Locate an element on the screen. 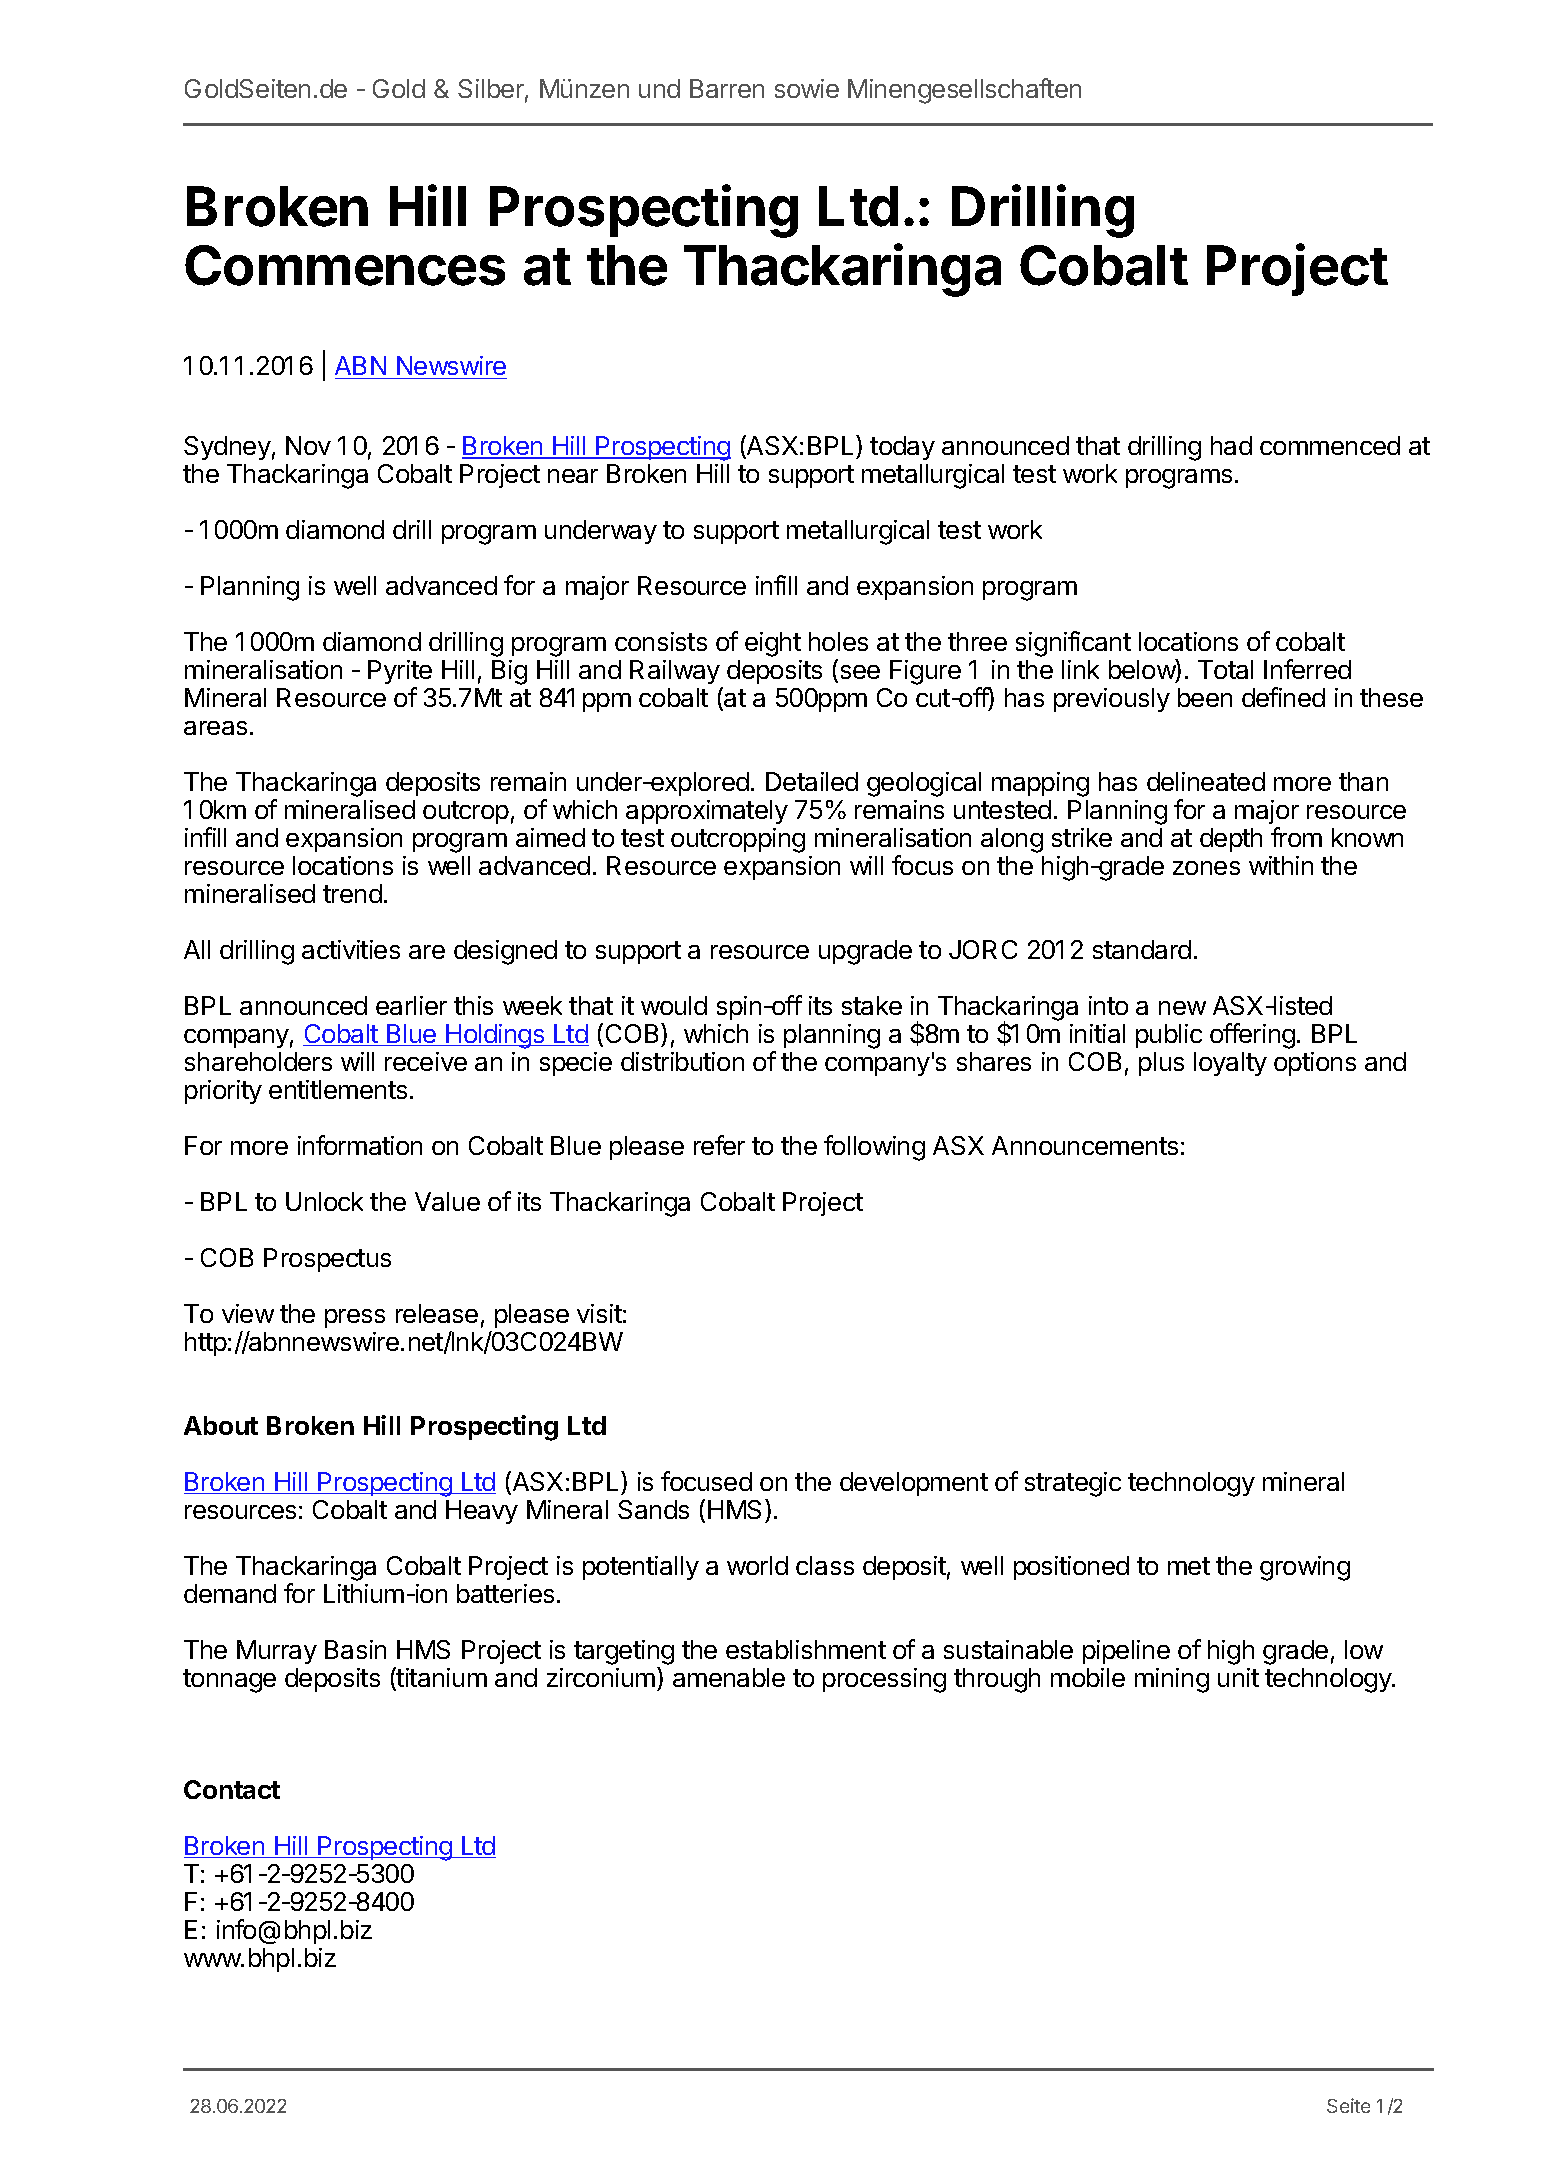 The height and width of the screenshot is (2182, 1543). unit is located at coordinates (1238, 1677).
